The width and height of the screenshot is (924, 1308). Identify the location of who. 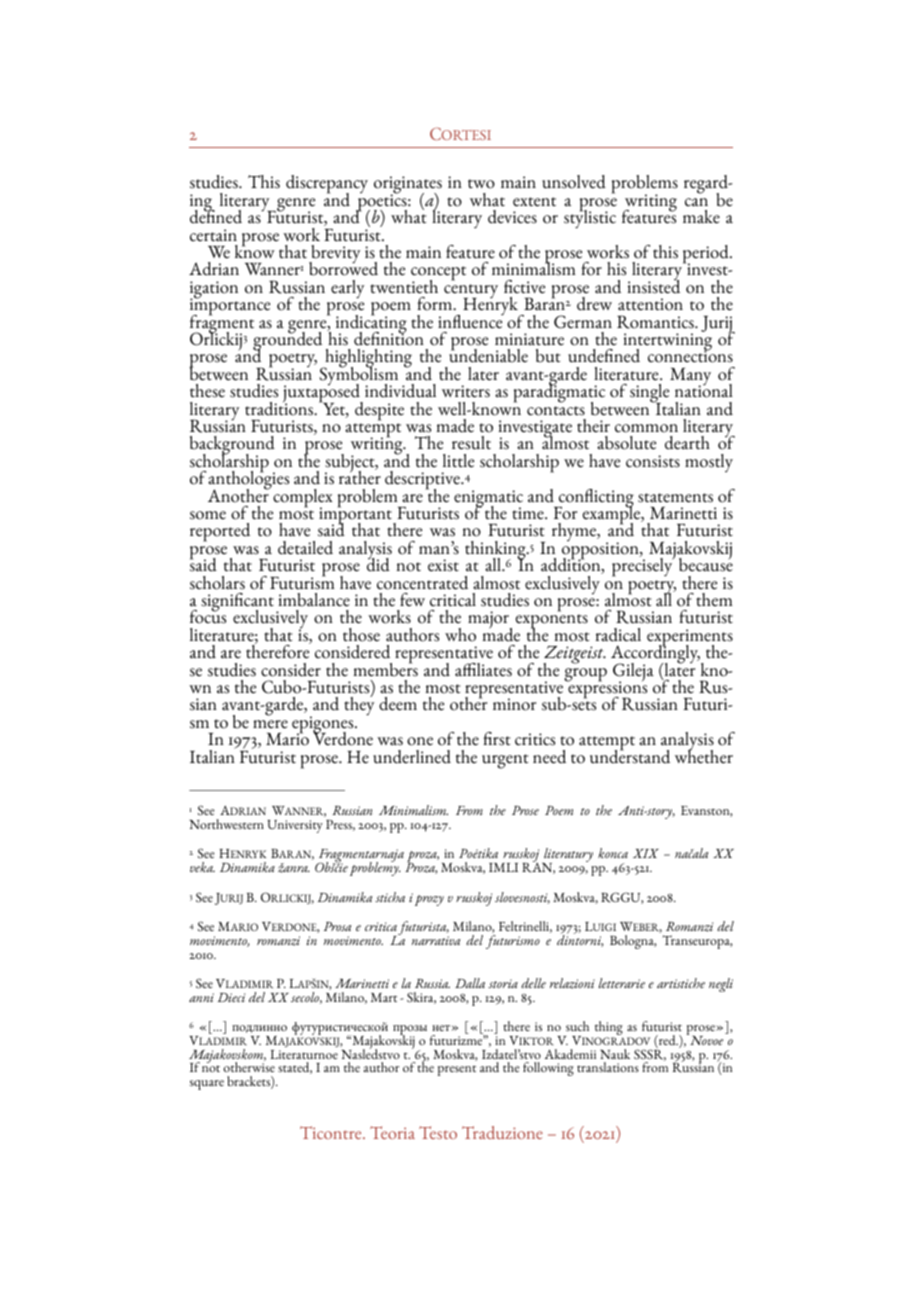
(460, 635).
